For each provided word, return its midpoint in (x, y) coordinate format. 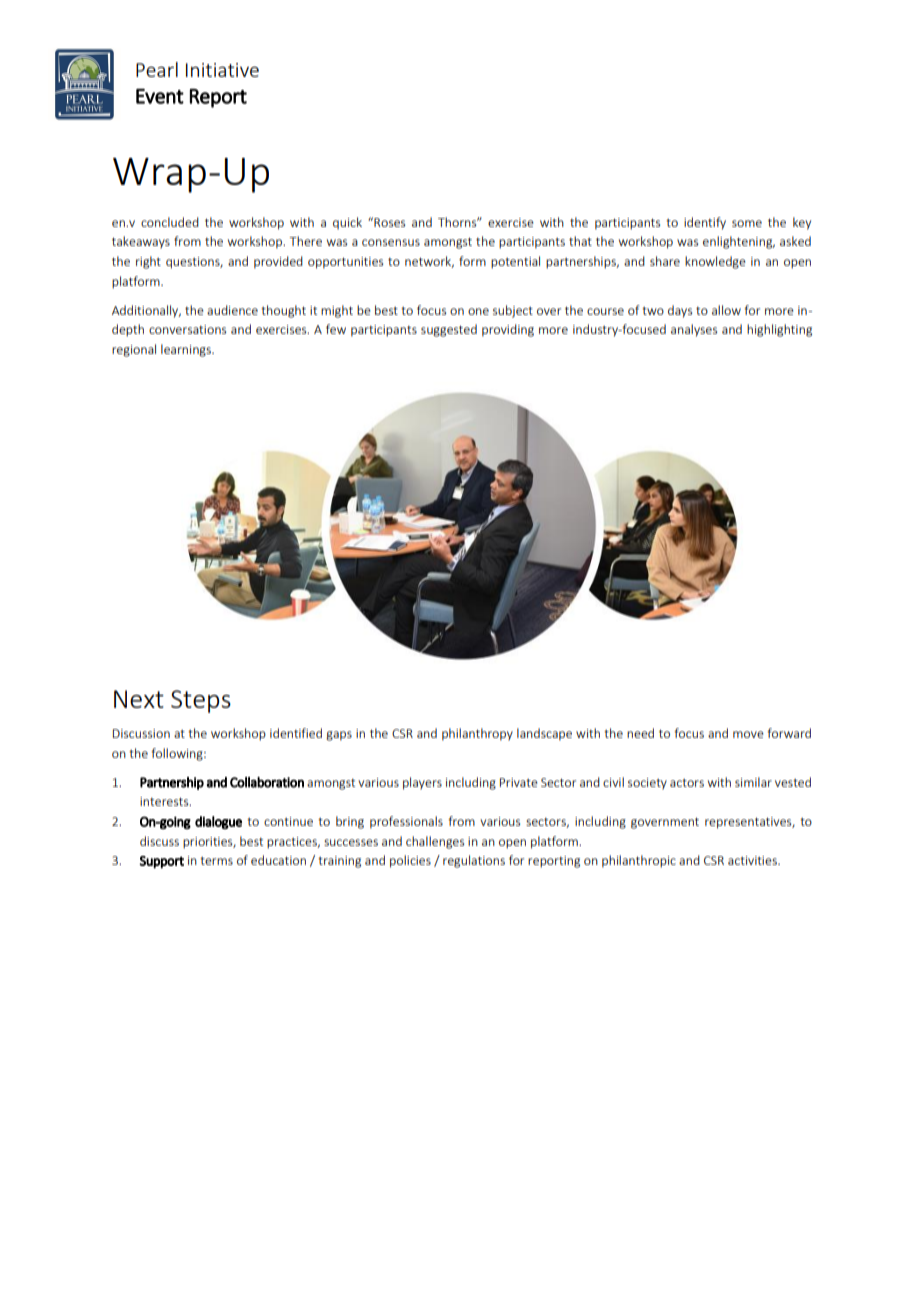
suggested (449, 330)
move (748, 734)
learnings (187, 350)
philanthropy (477, 734)
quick (347, 223)
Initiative (222, 70)
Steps (201, 701)
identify (705, 223)
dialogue (218, 822)
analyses (694, 330)
